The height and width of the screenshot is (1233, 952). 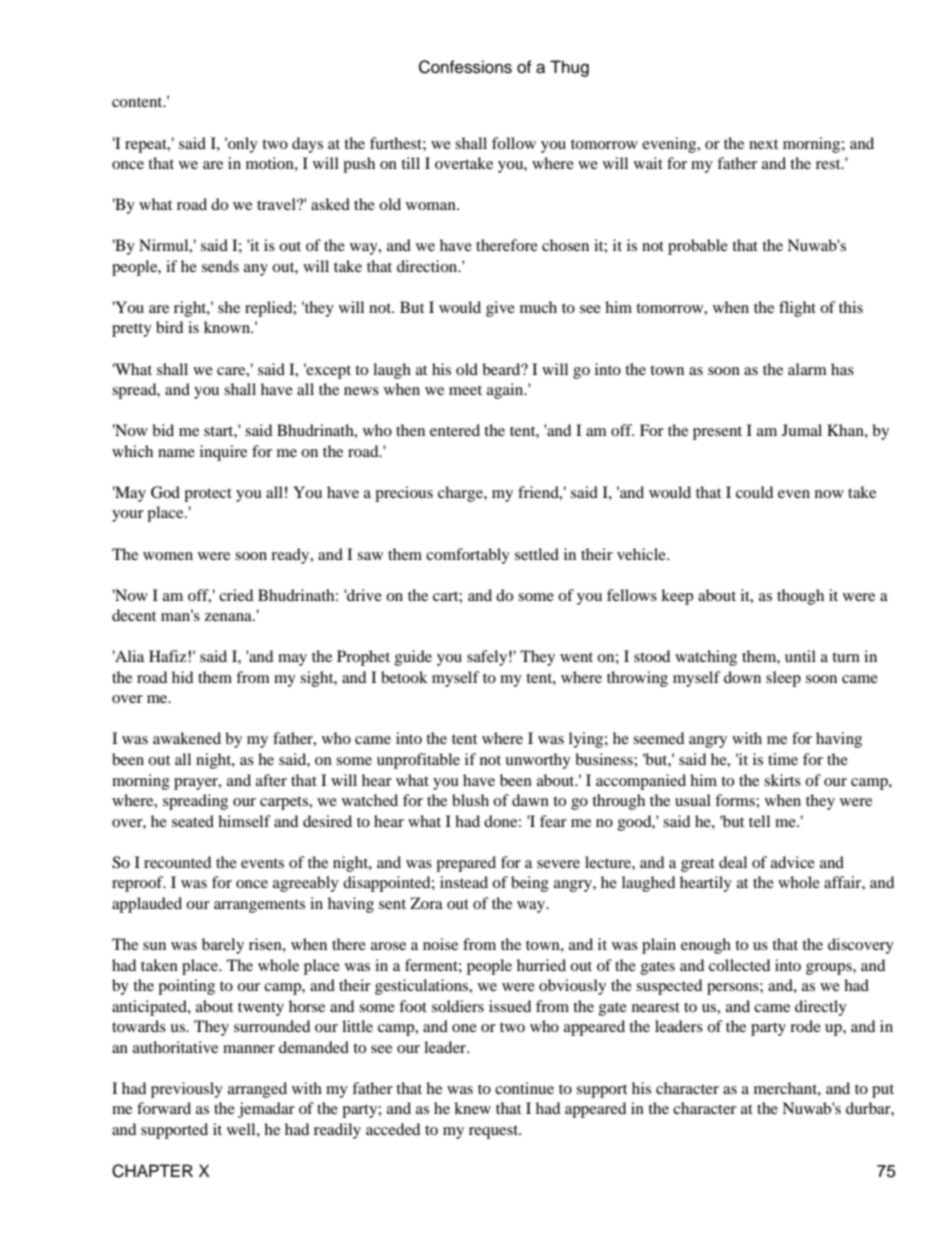 What do you see at coordinates (468, 556) in the screenshot?
I see `comfortably` at bounding box center [468, 556].
